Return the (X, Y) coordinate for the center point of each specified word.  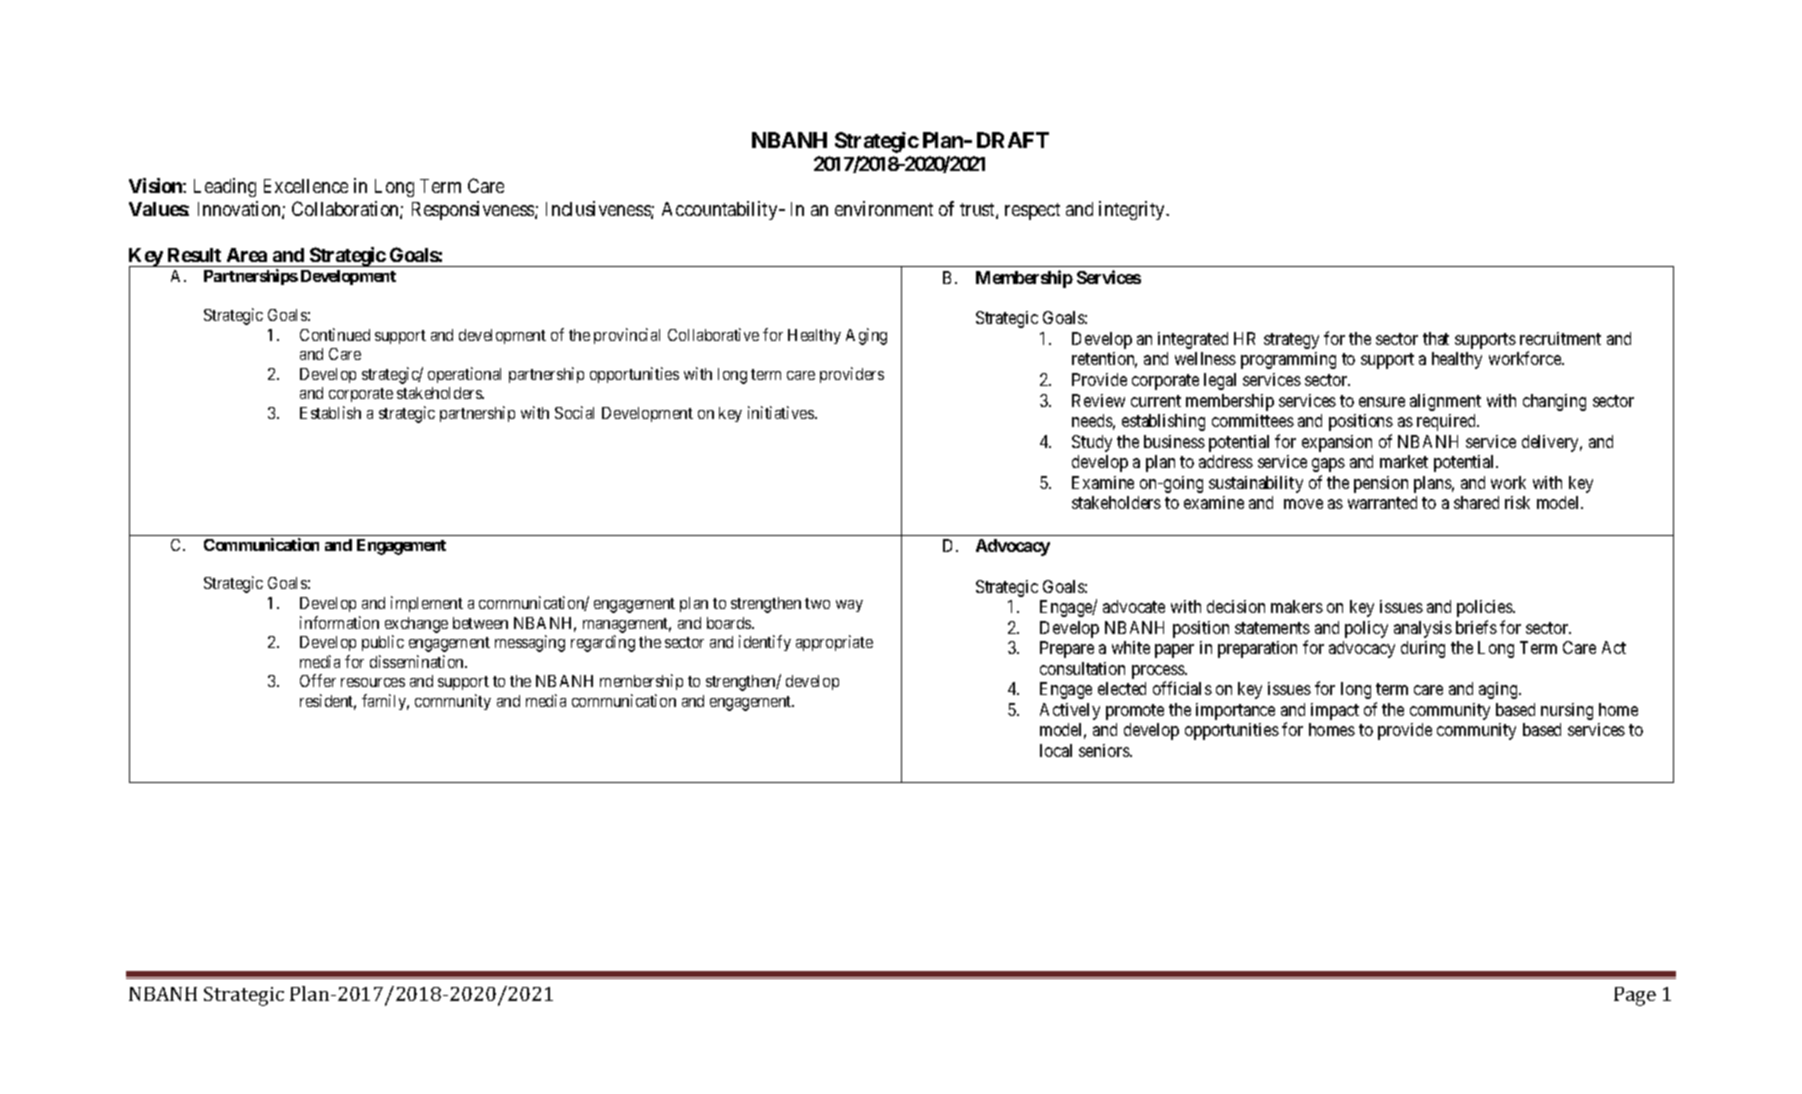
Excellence (306, 186)
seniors (1105, 750)
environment (884, 208)
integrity (1133, 210)
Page (1635, 996)
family (385, 702)
